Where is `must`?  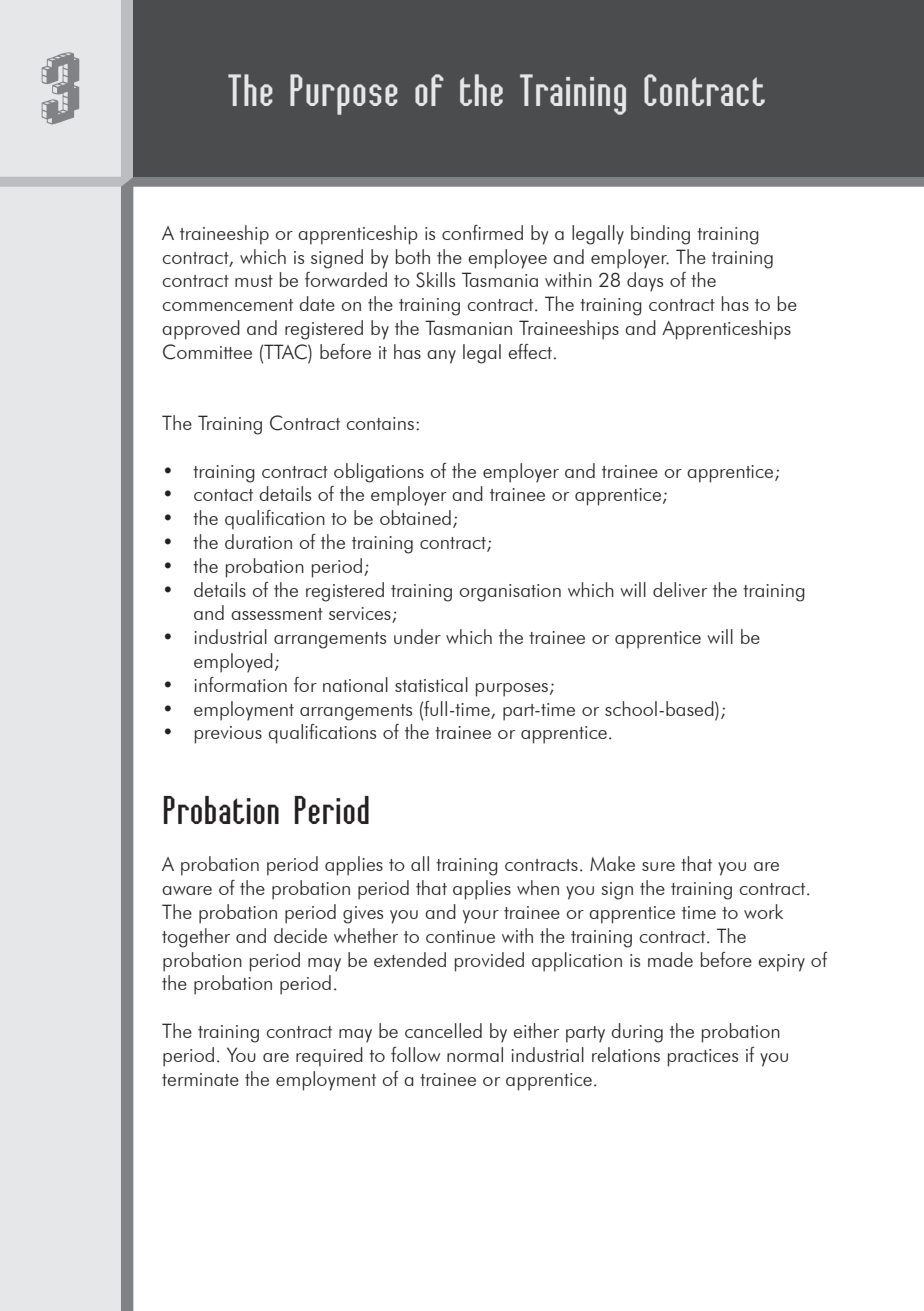 must is located at coordinates (254, 281).
